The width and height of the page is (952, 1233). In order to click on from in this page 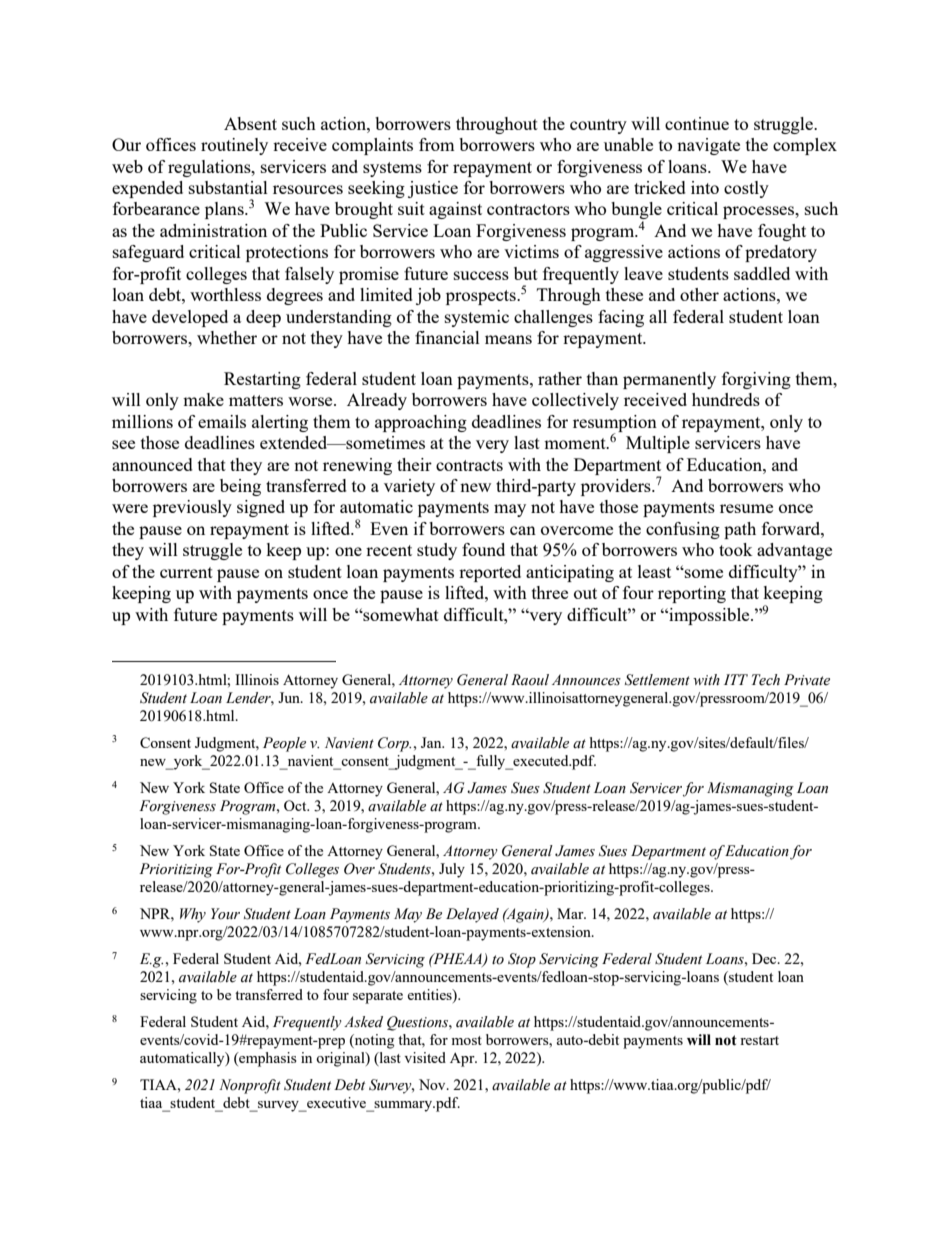, I will do `click(437, 144)`.
